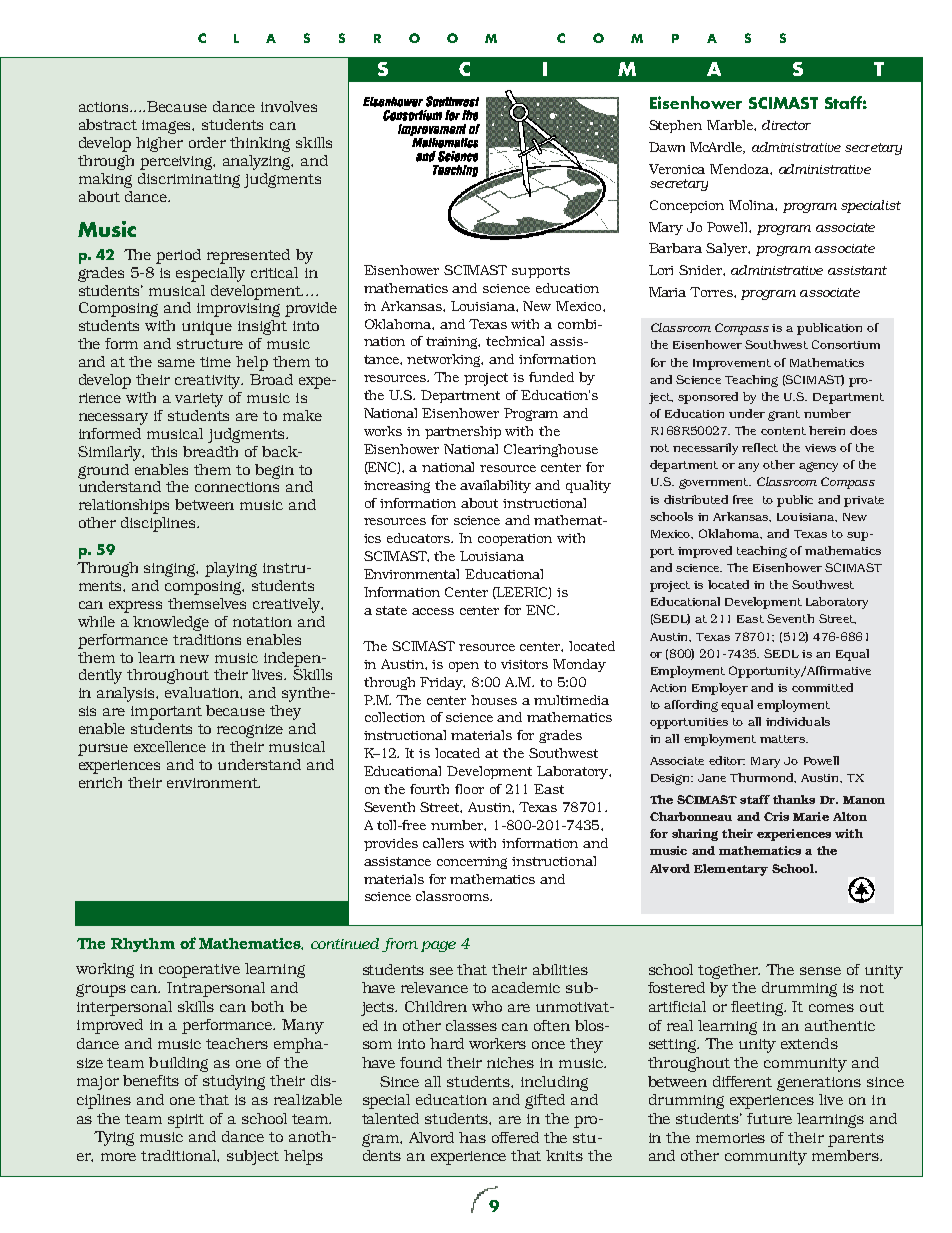  I want to click on knowledge, so click(171, 623).
